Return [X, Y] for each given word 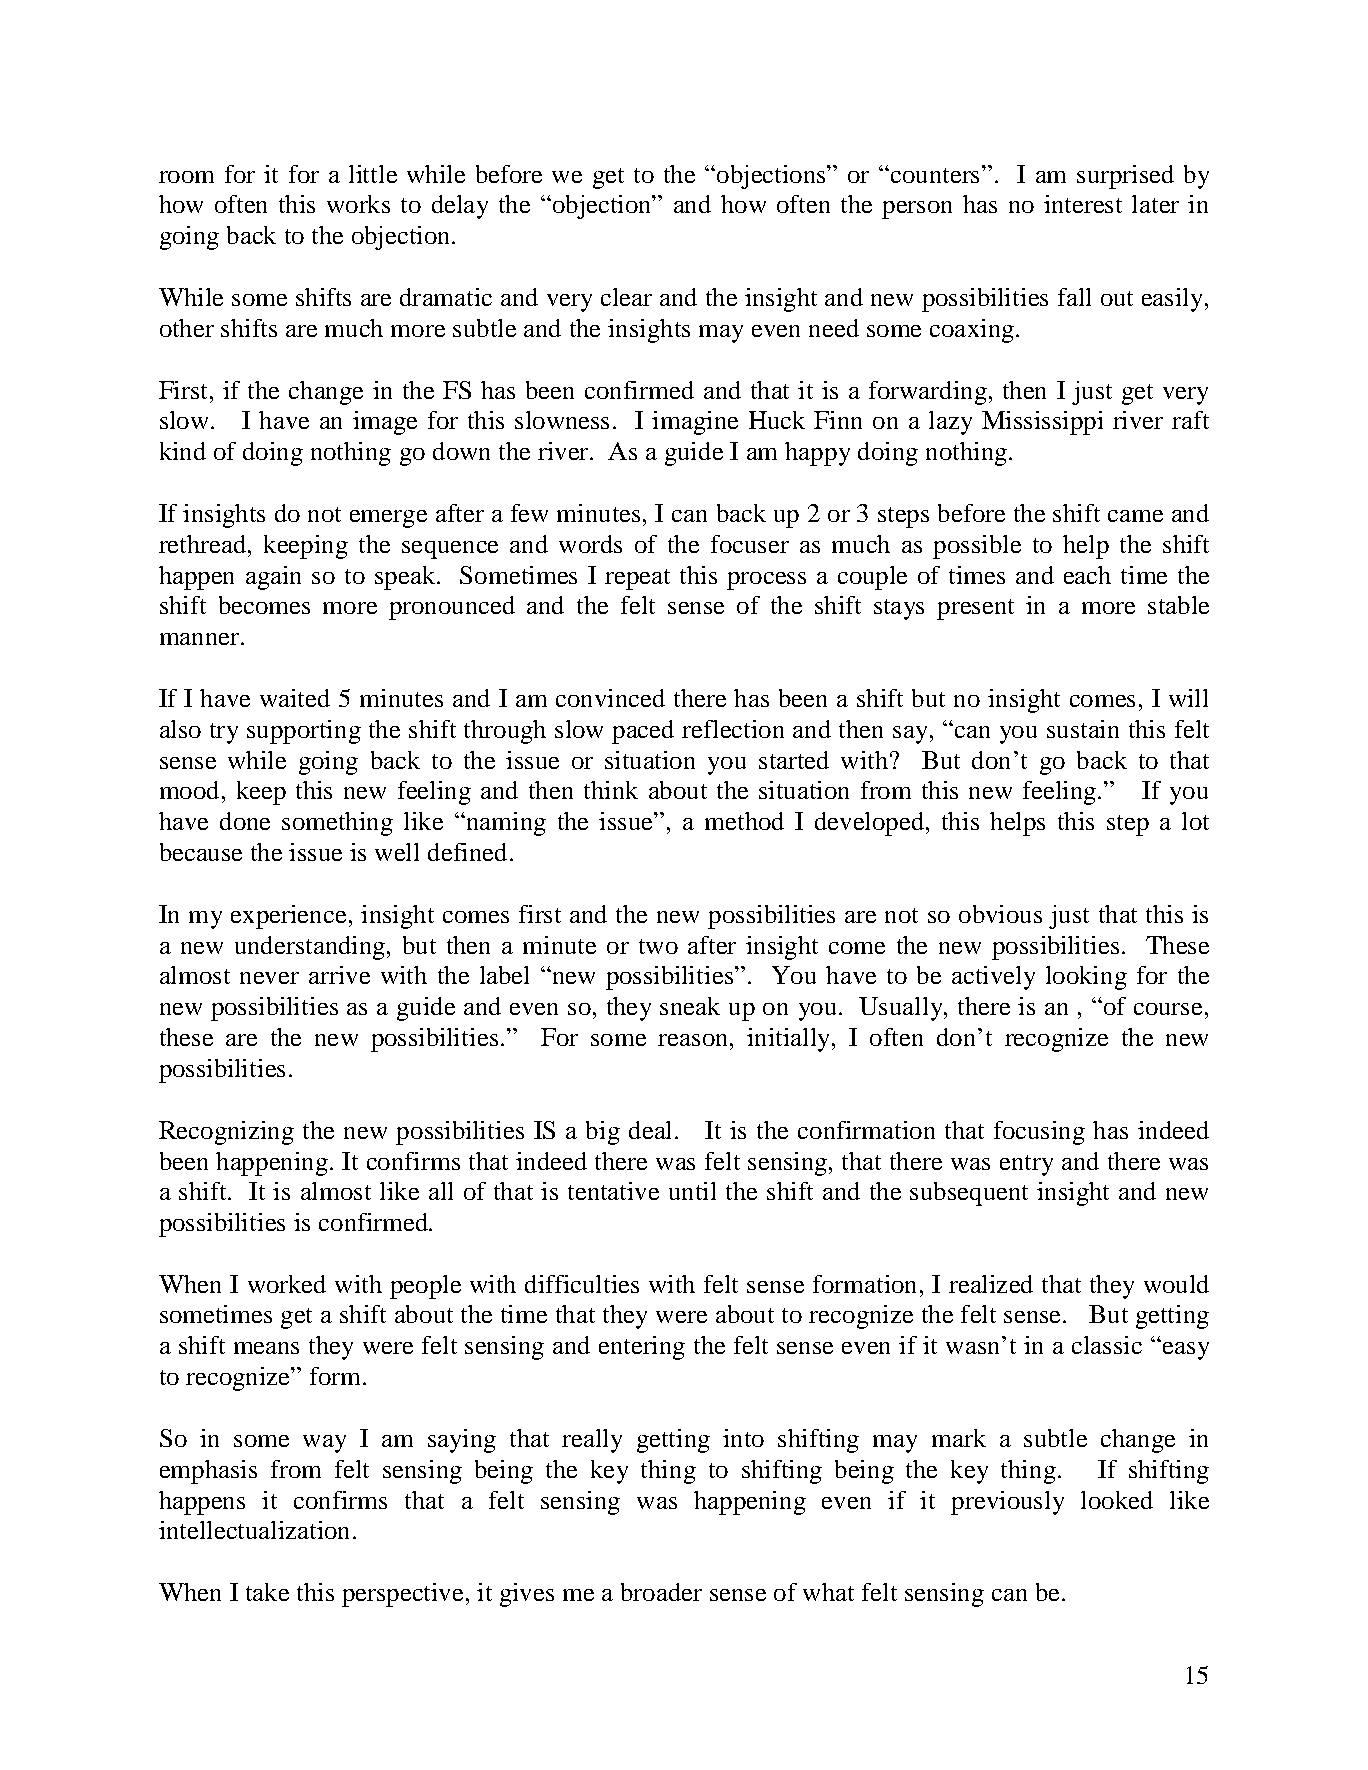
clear [626, 297]
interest [1083, 204]
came [1135, 516]
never [269, 978]
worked [287, 1284]
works [358, 204]
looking [1086, 978]
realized [991, 1284]
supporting [304, 732]
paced [643, 732]
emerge [388, 519]
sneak [690, 1006]
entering [642, 1348]
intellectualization [254, 1530]
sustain [1083, 729]
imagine [695, 423]
